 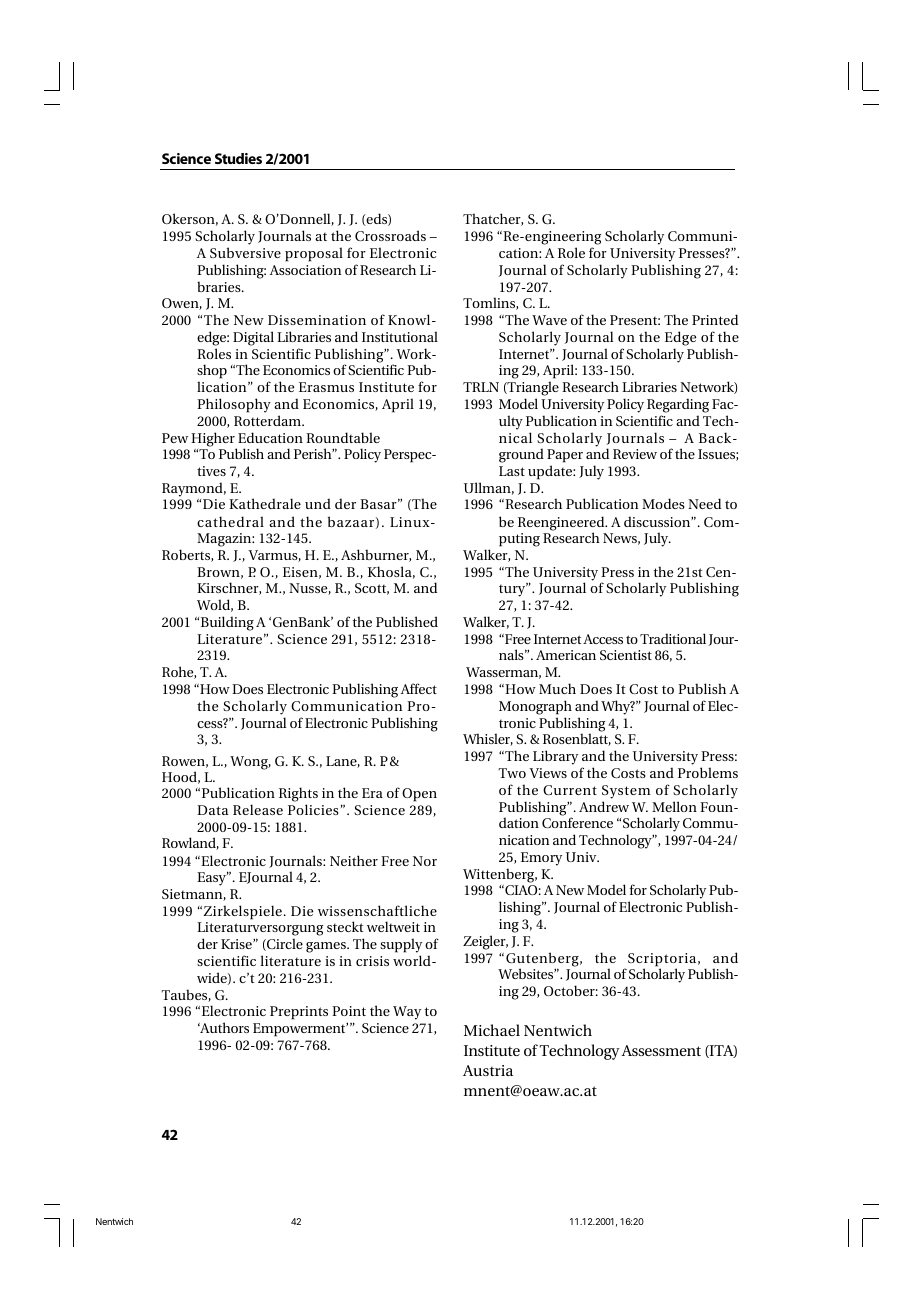 What do you see at coordinates (299, 1013) in the screenshot?
I see `Preprints` at bounding box center [299, 1013].
